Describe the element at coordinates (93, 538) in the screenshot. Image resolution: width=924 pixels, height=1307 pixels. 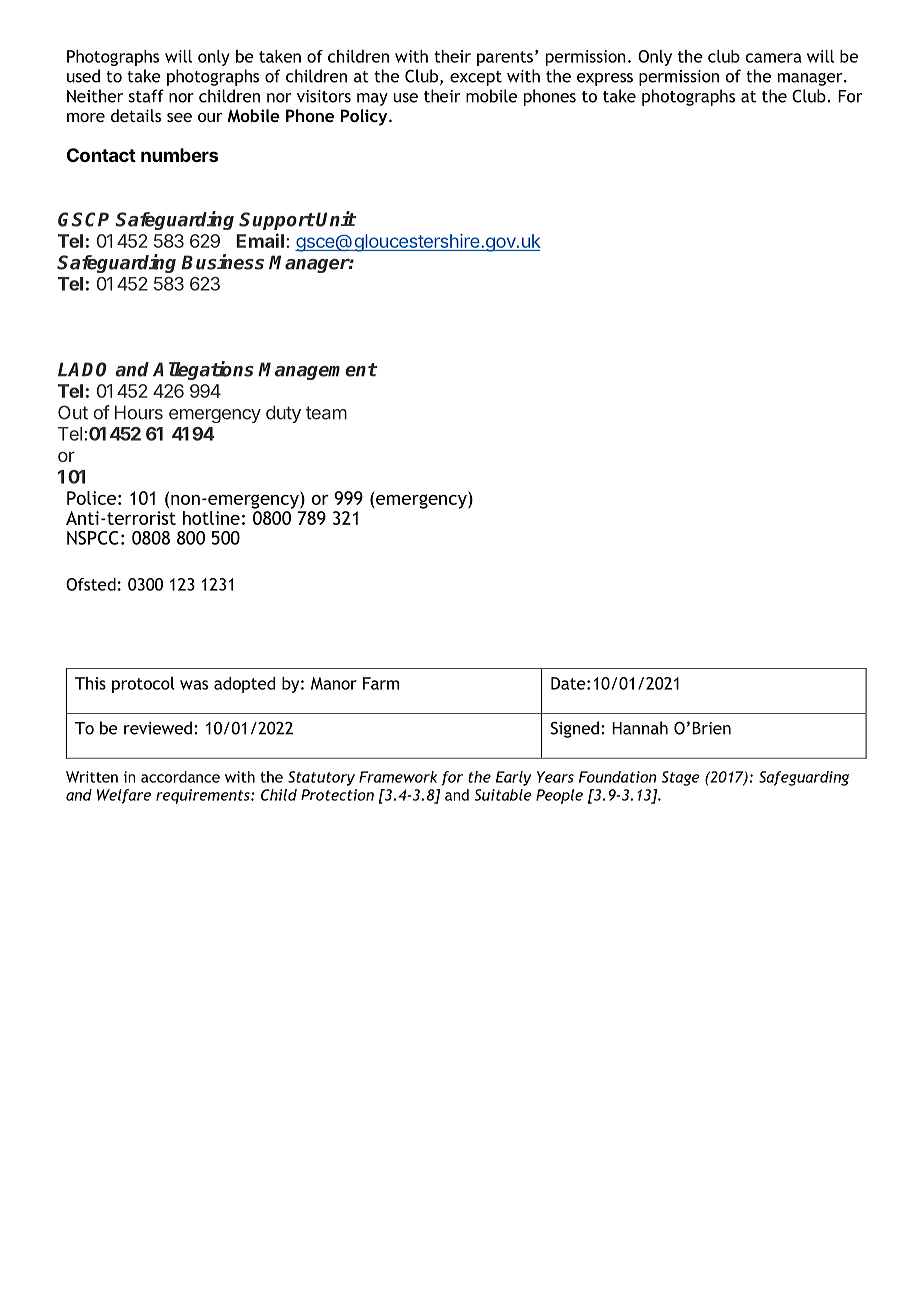
I see `NSPCC` at that location.
